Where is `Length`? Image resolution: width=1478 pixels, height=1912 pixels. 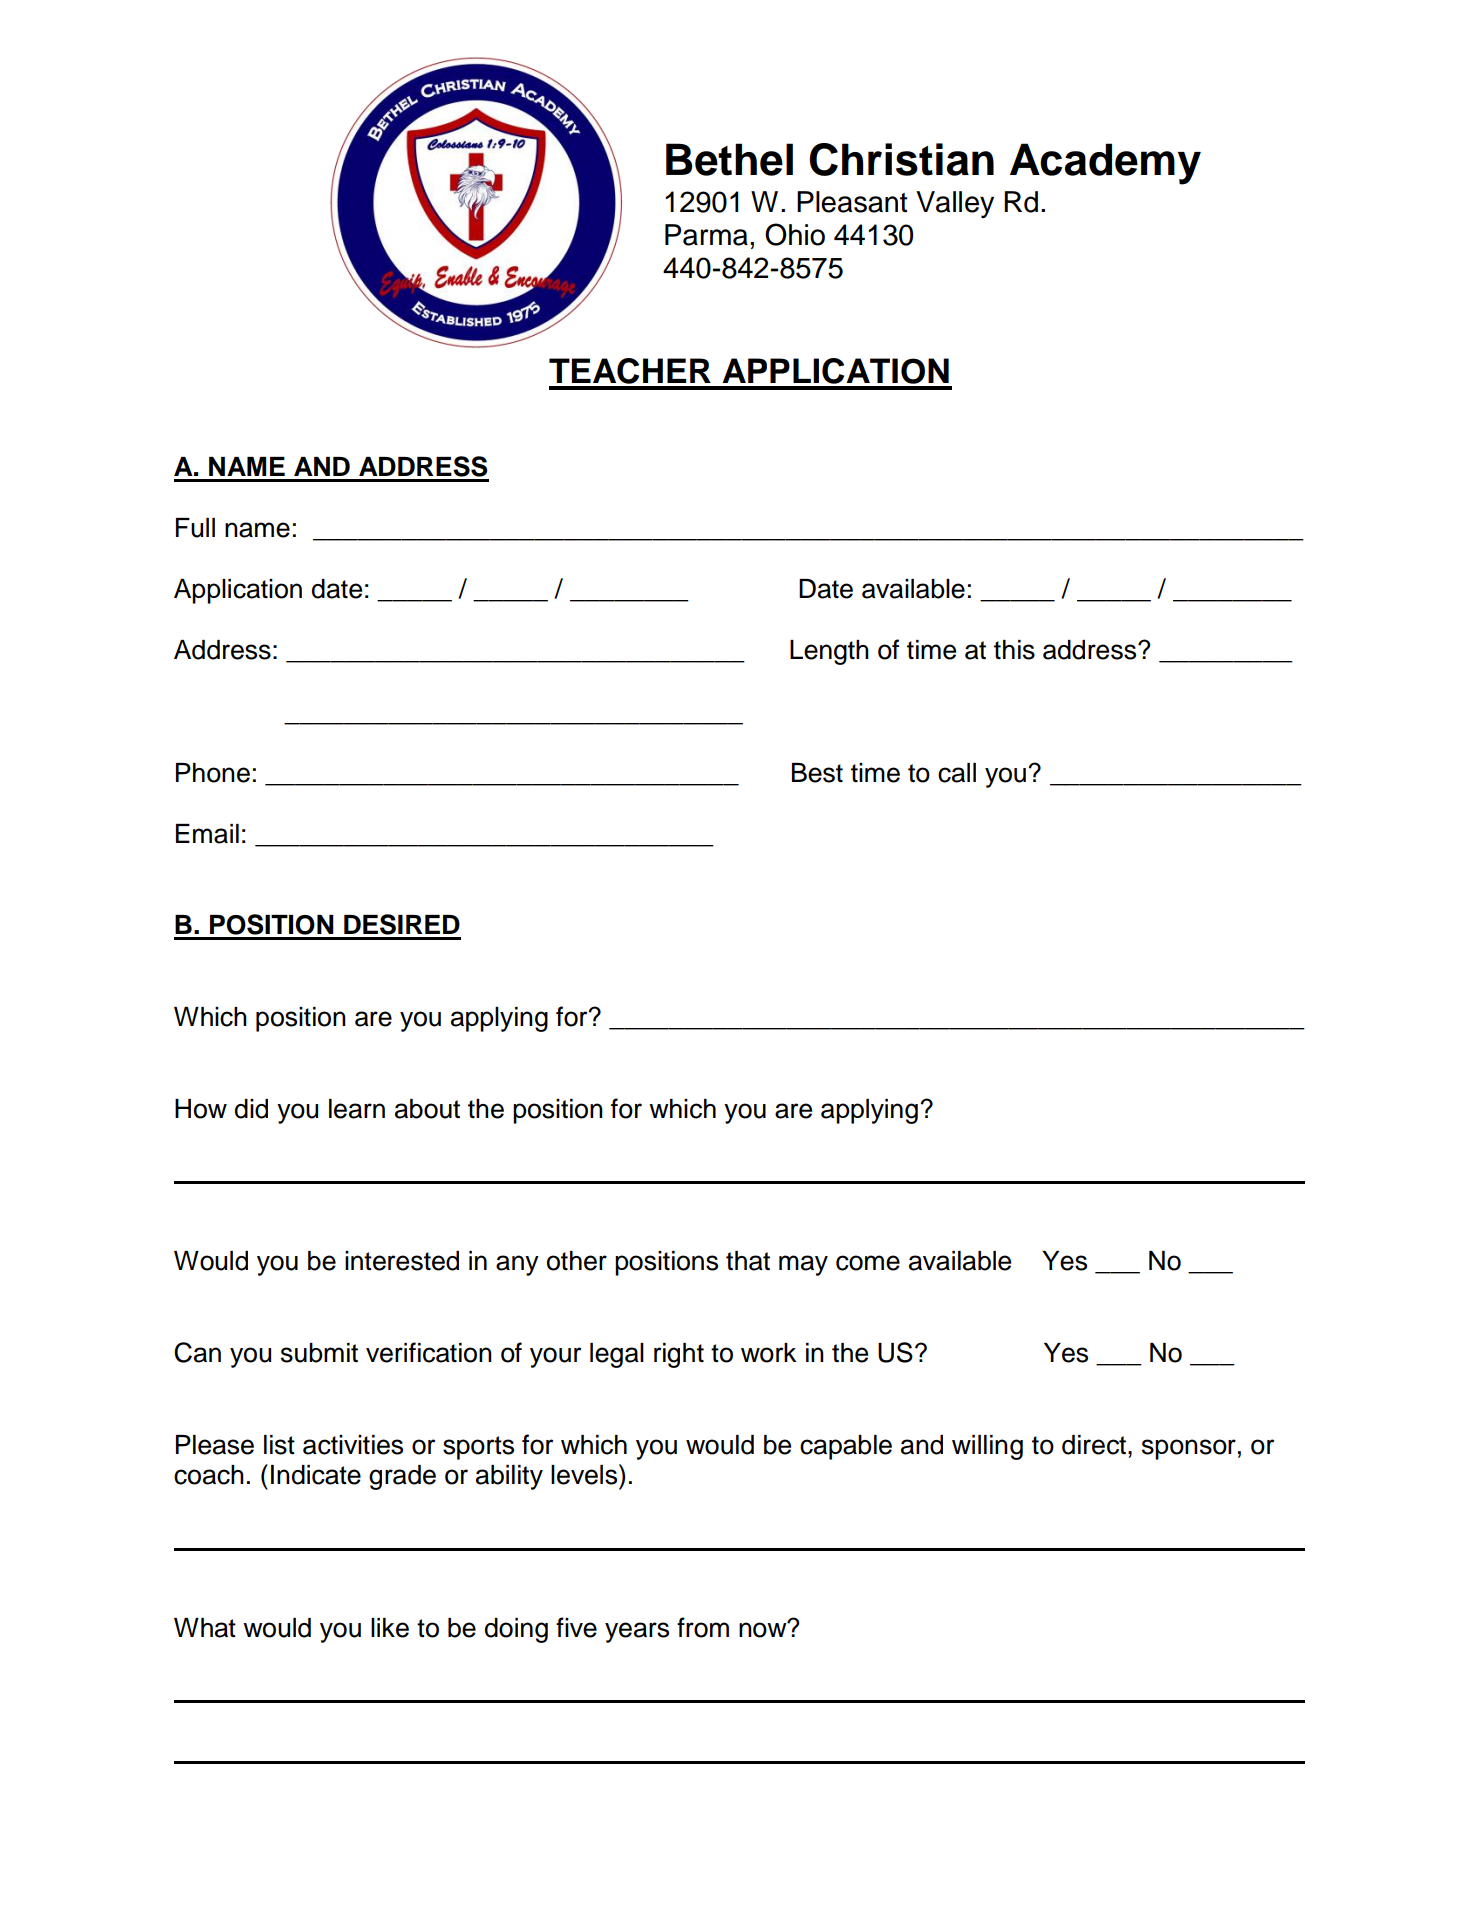
Length is located at coordinates (829, 652).
